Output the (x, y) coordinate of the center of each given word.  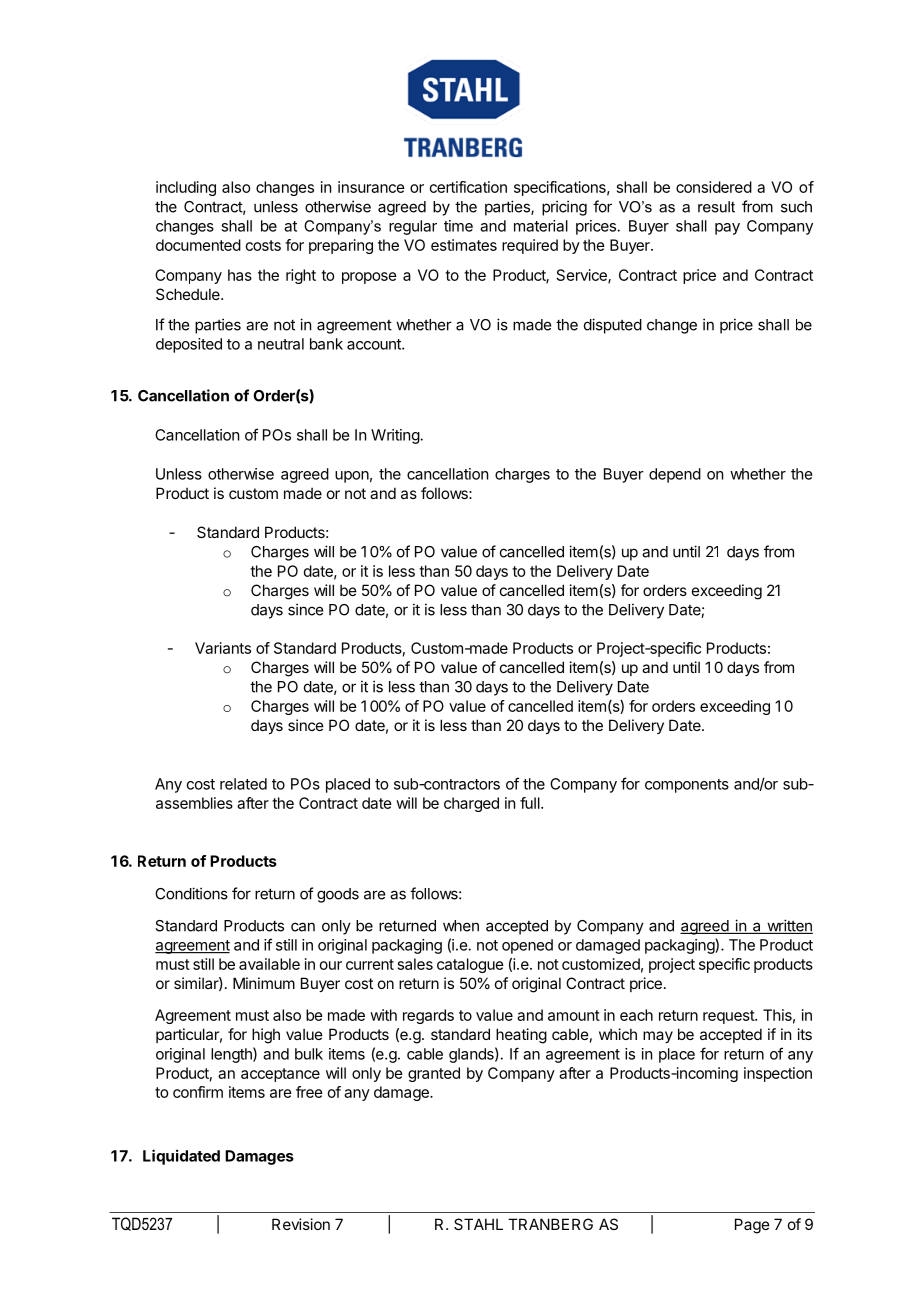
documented (198, 245)
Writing (396, 436)
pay (727, 229)
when (461, 926)
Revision (301, 1224)
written (789, 926)
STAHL (478, 1224)
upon (352, 477)
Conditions (191, 893)
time (458, 226)
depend (675, 475)
